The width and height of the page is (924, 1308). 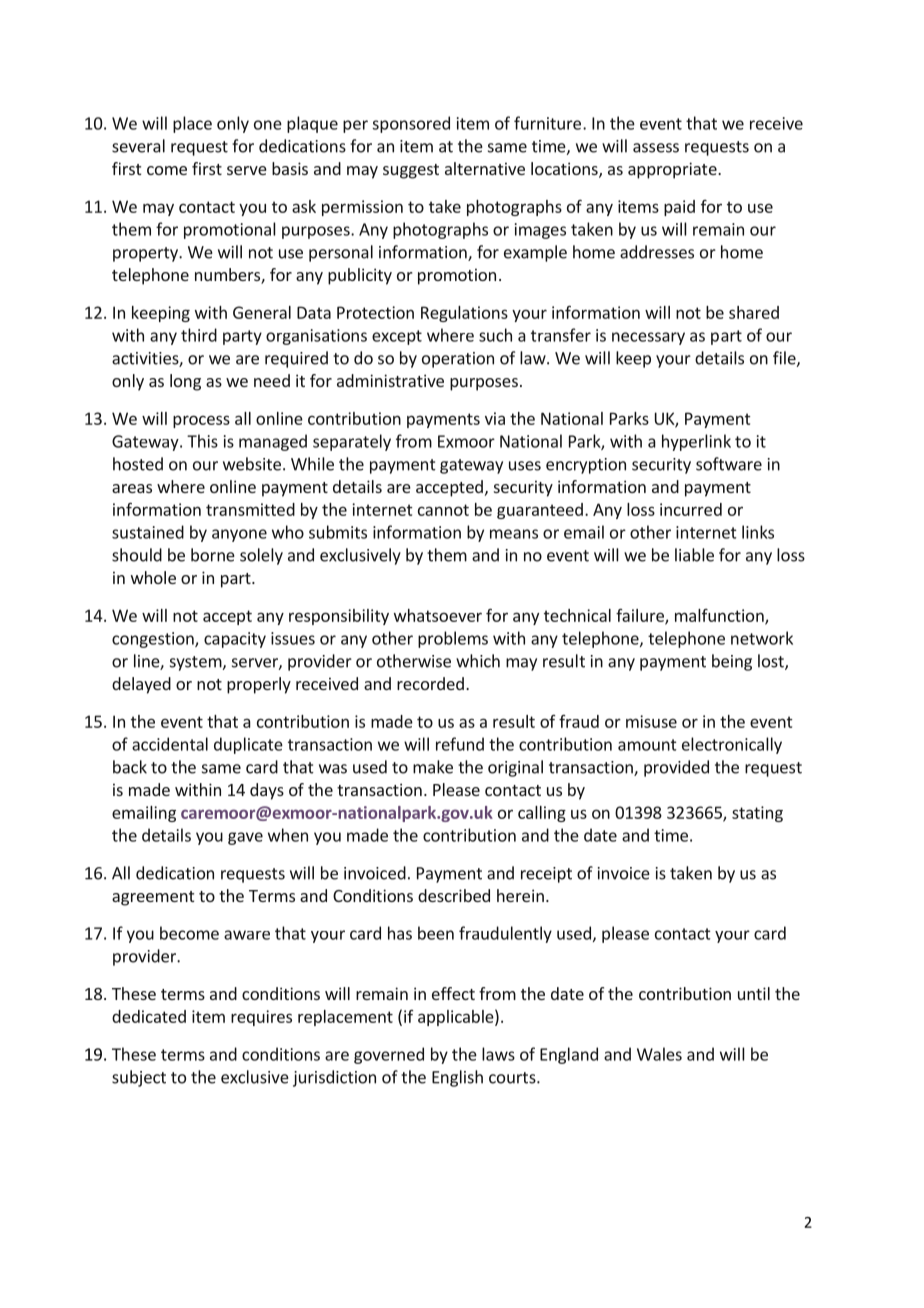 I want to click on appropriate, so click(x=673, y=170).
